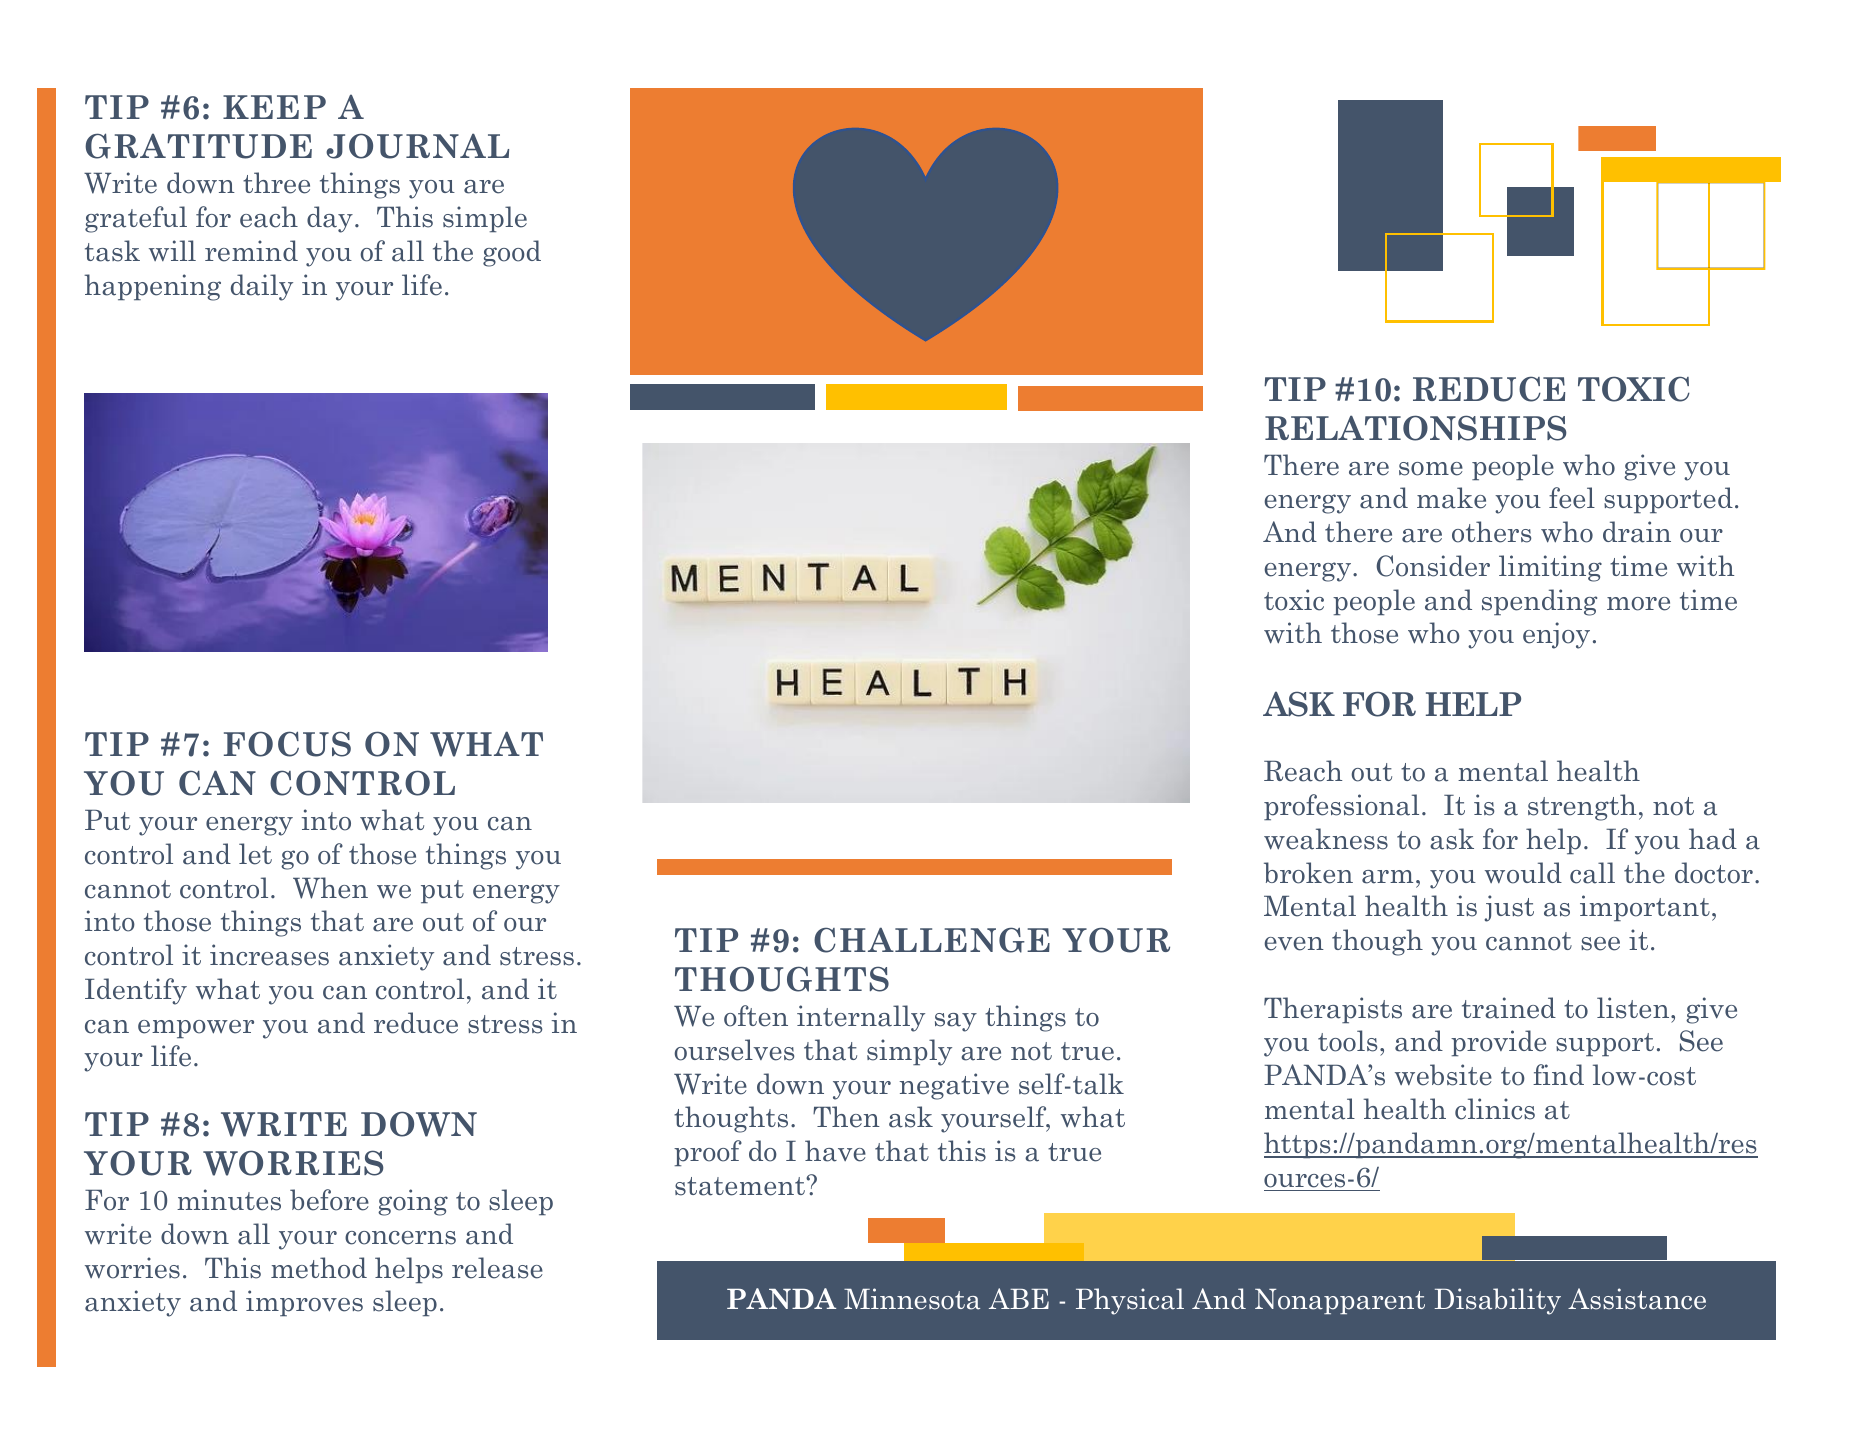 Image resolution: width=1853 pixels, height=1432 pixels. What do you see at coordinates (319, 1268) in the screenshot?
I see `method` at bounding box center [319, 1268].
